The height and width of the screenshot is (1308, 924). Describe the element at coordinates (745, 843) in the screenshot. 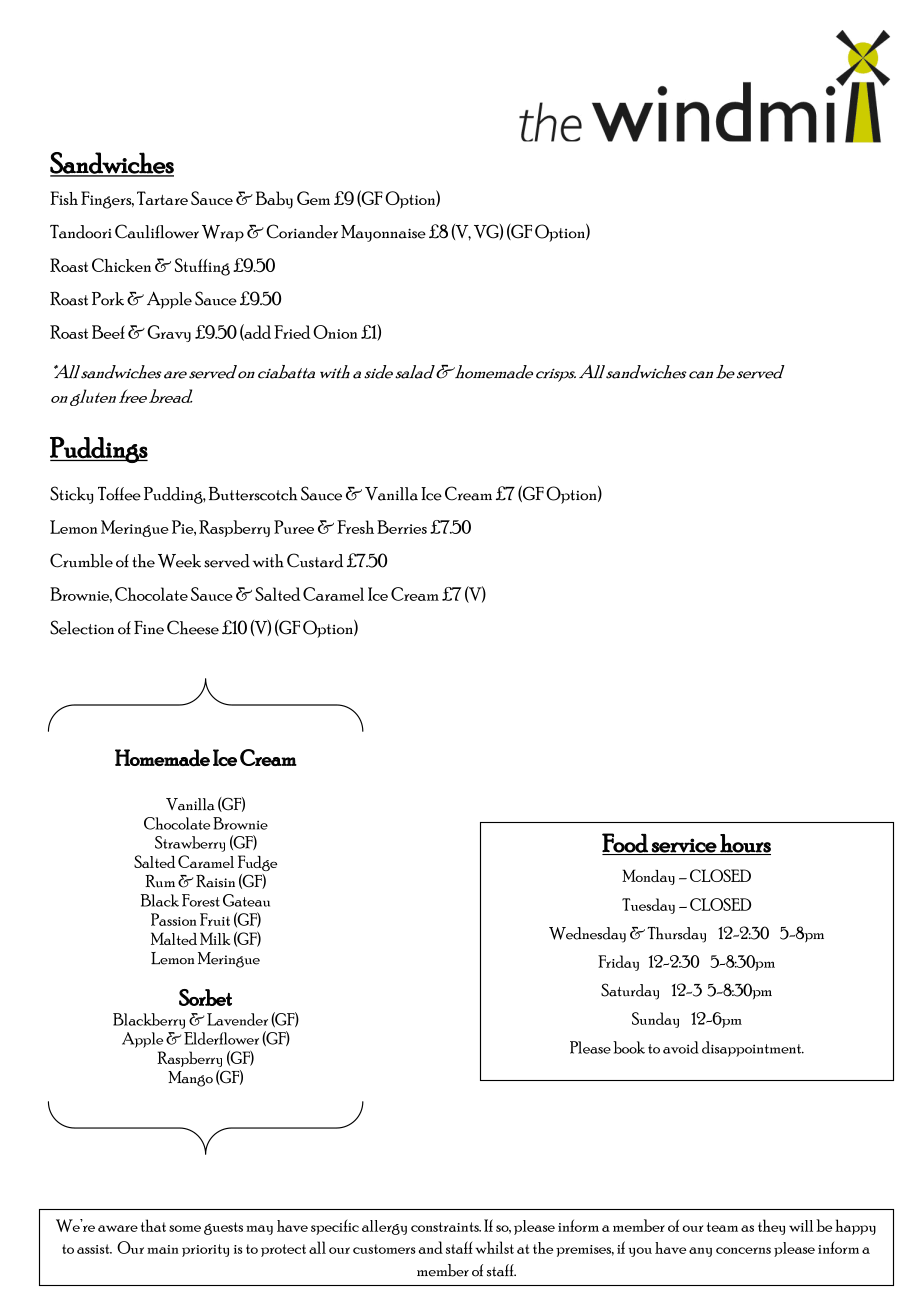

I see `hours` at that location.
